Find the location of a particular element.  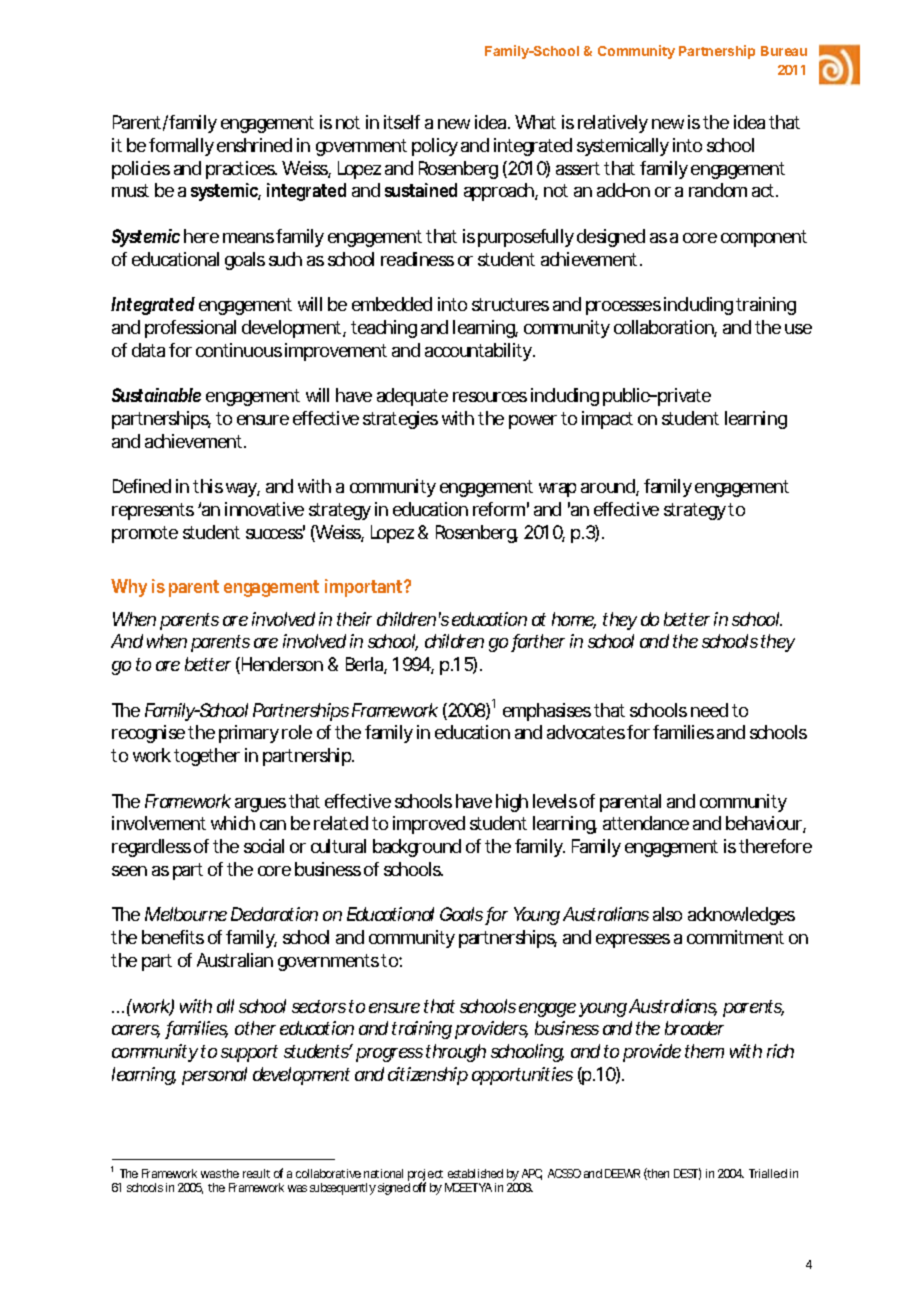

established is located at coordinates (475, 1173).
